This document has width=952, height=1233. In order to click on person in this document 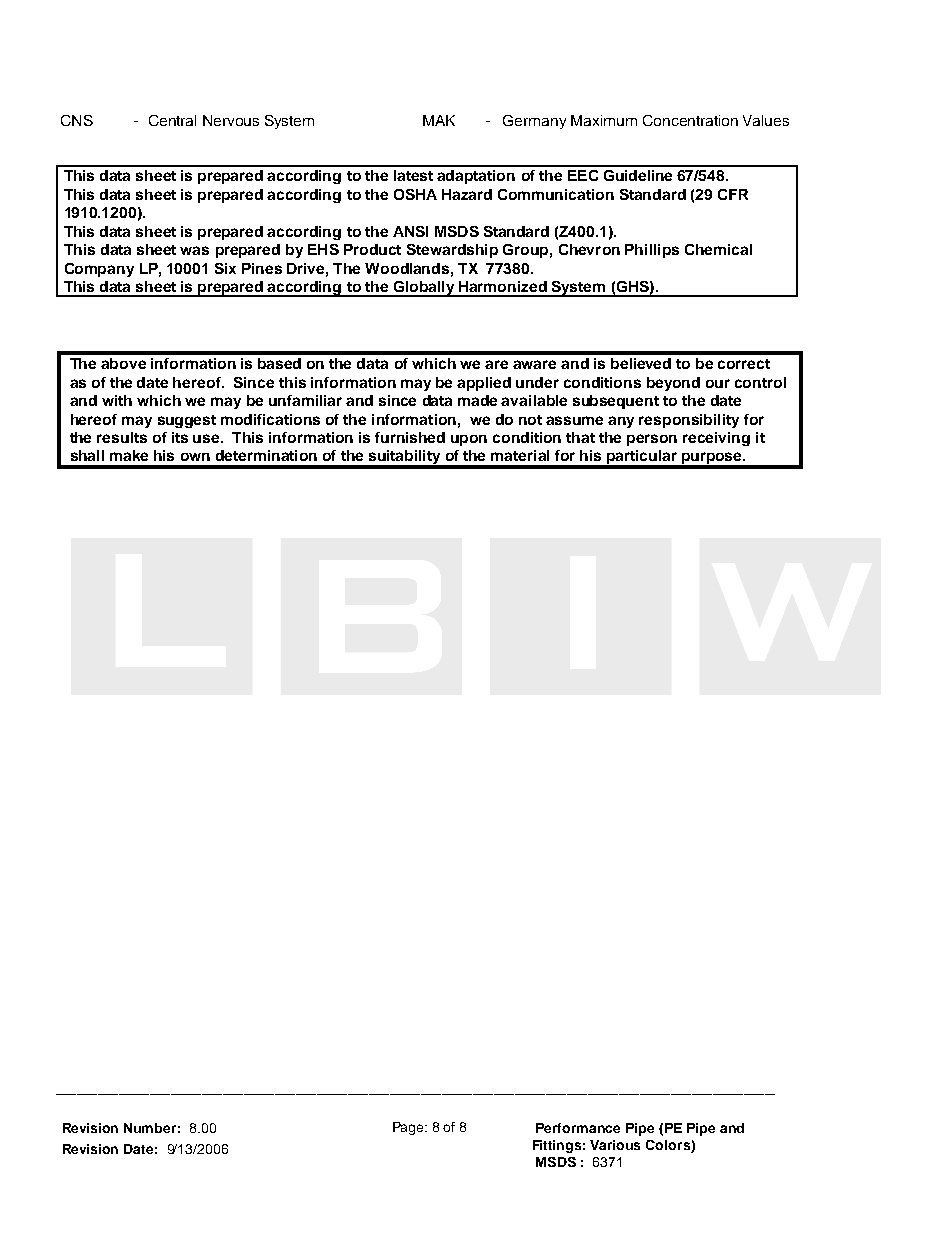, I will do `click(652, 440)`.
